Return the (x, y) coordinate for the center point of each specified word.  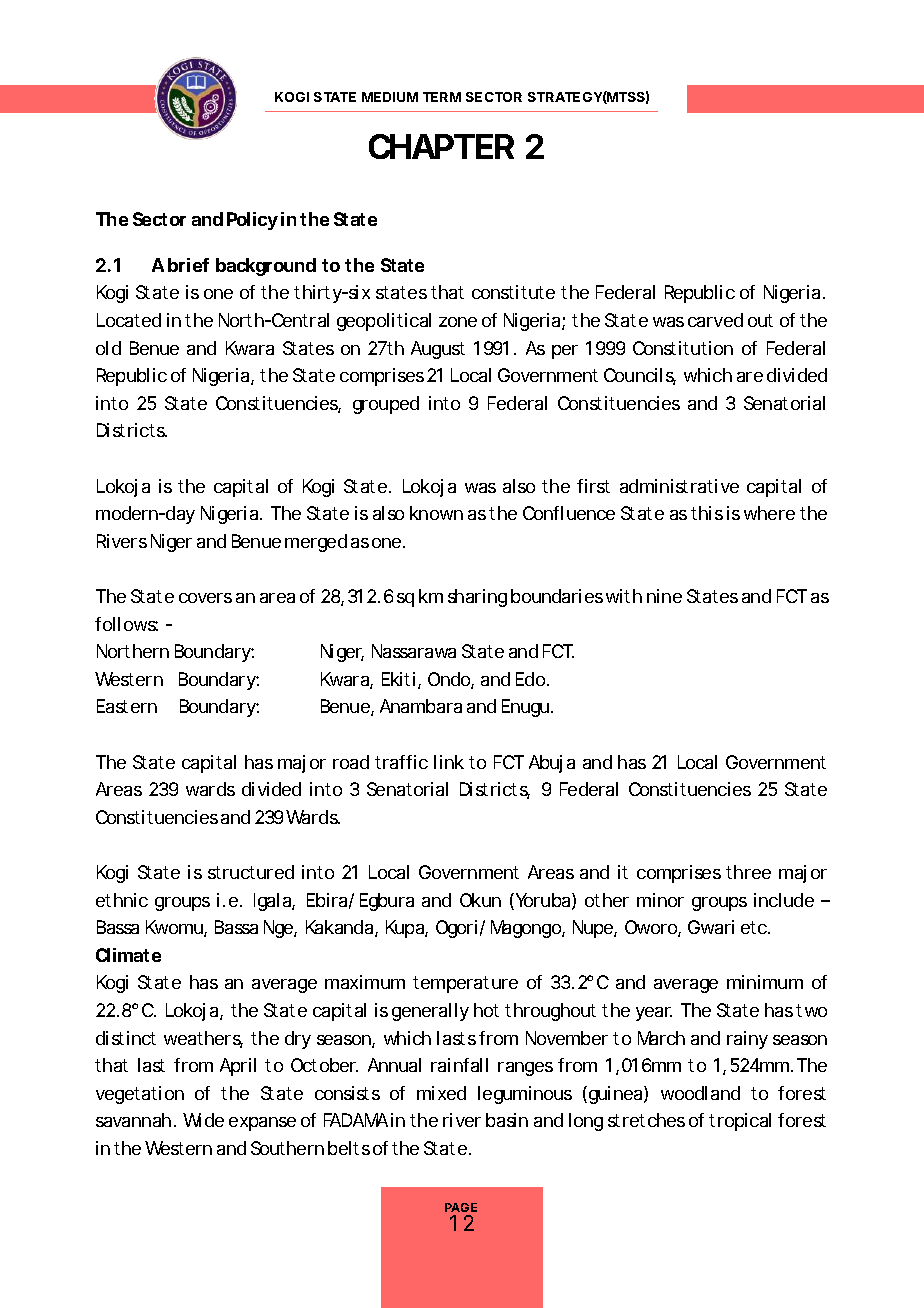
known (436, 513)
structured (251, 872)
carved (715, 320)
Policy (252, 221)
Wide (203, 1120)
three (748, 872)
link (449, 762)
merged (316, 543)
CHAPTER (441, 146)
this (707, 513)
